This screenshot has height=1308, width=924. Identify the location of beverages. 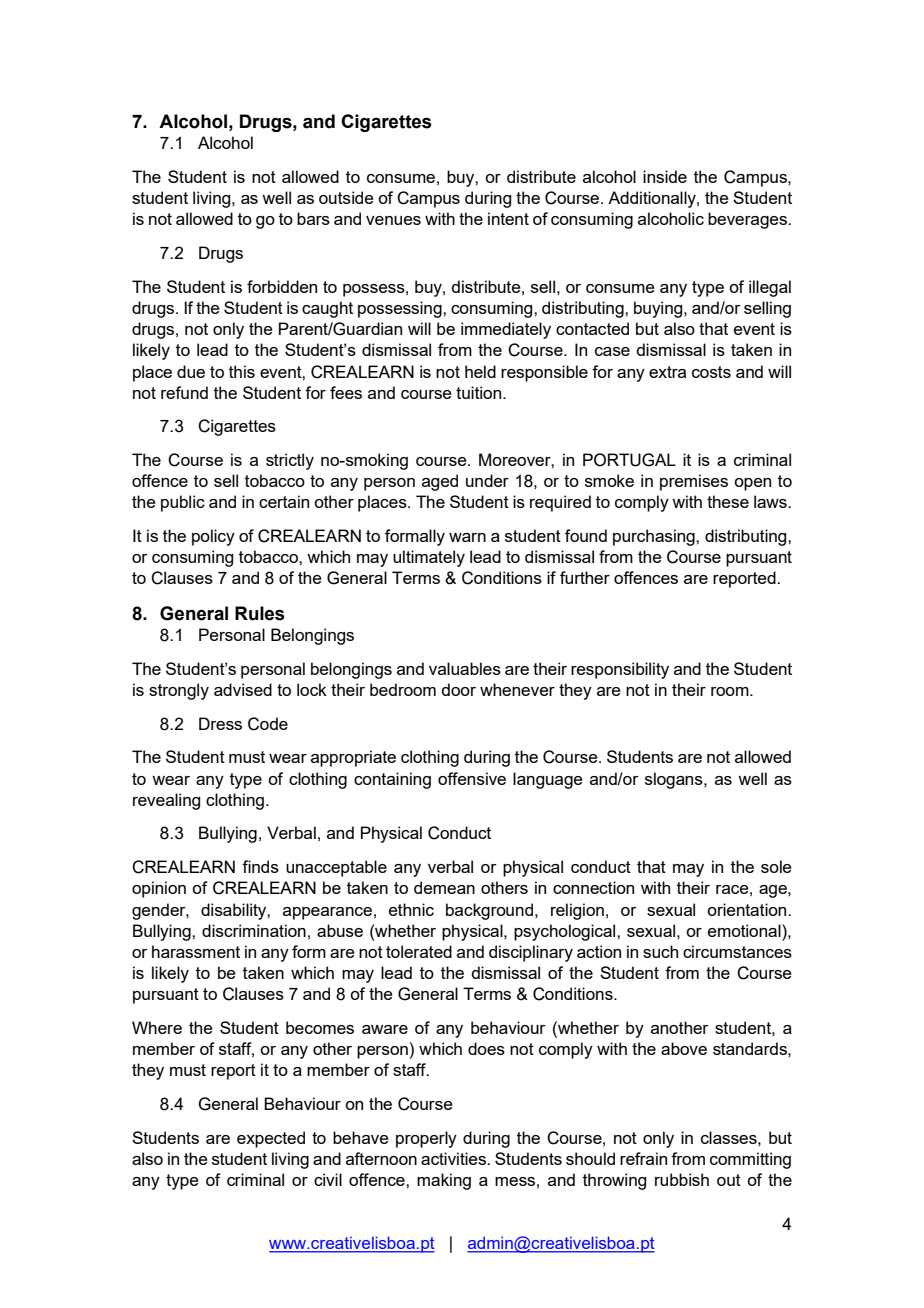
(748, 220).
